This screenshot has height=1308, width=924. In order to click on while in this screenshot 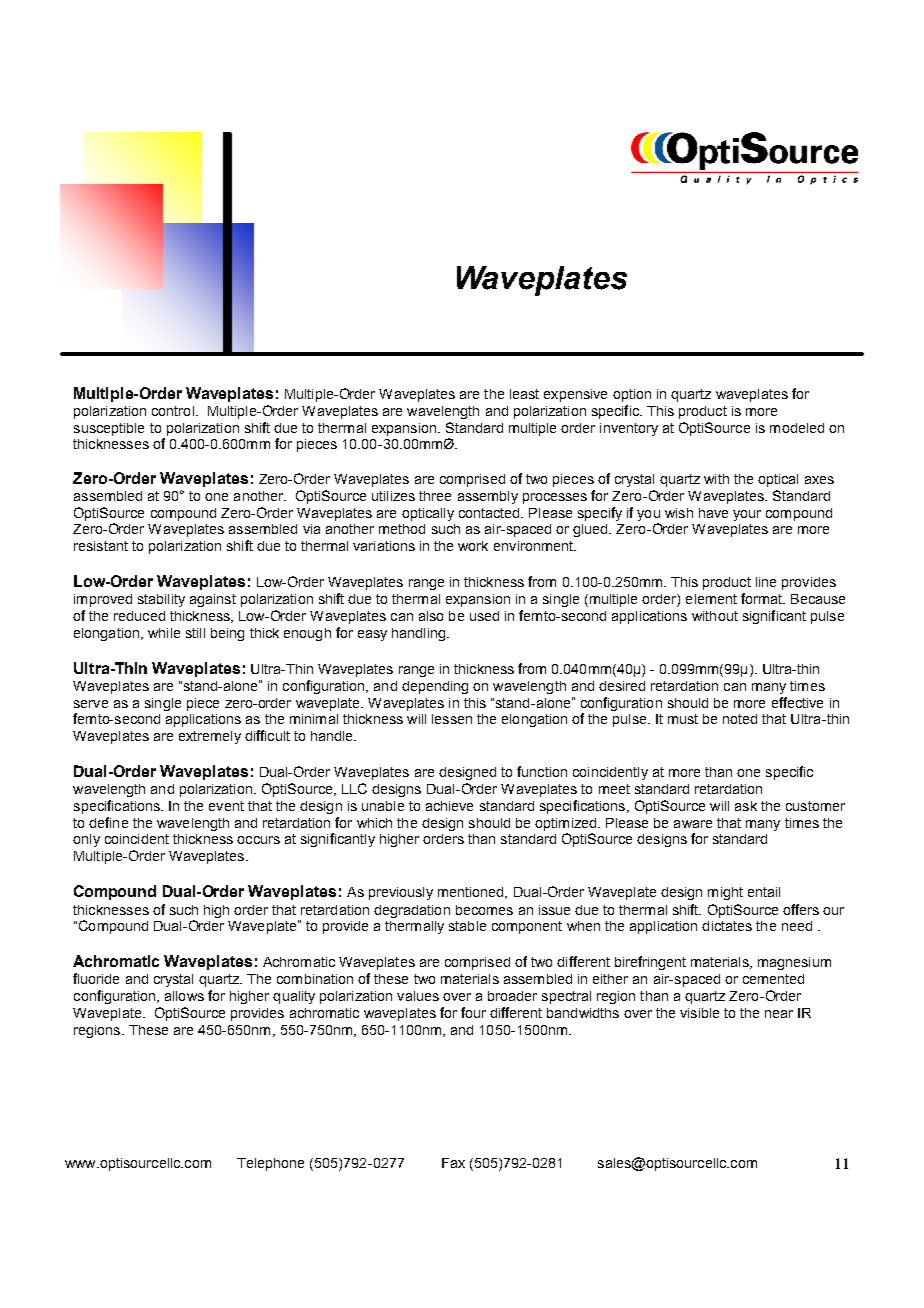, I will do `click(164, 633)`.
